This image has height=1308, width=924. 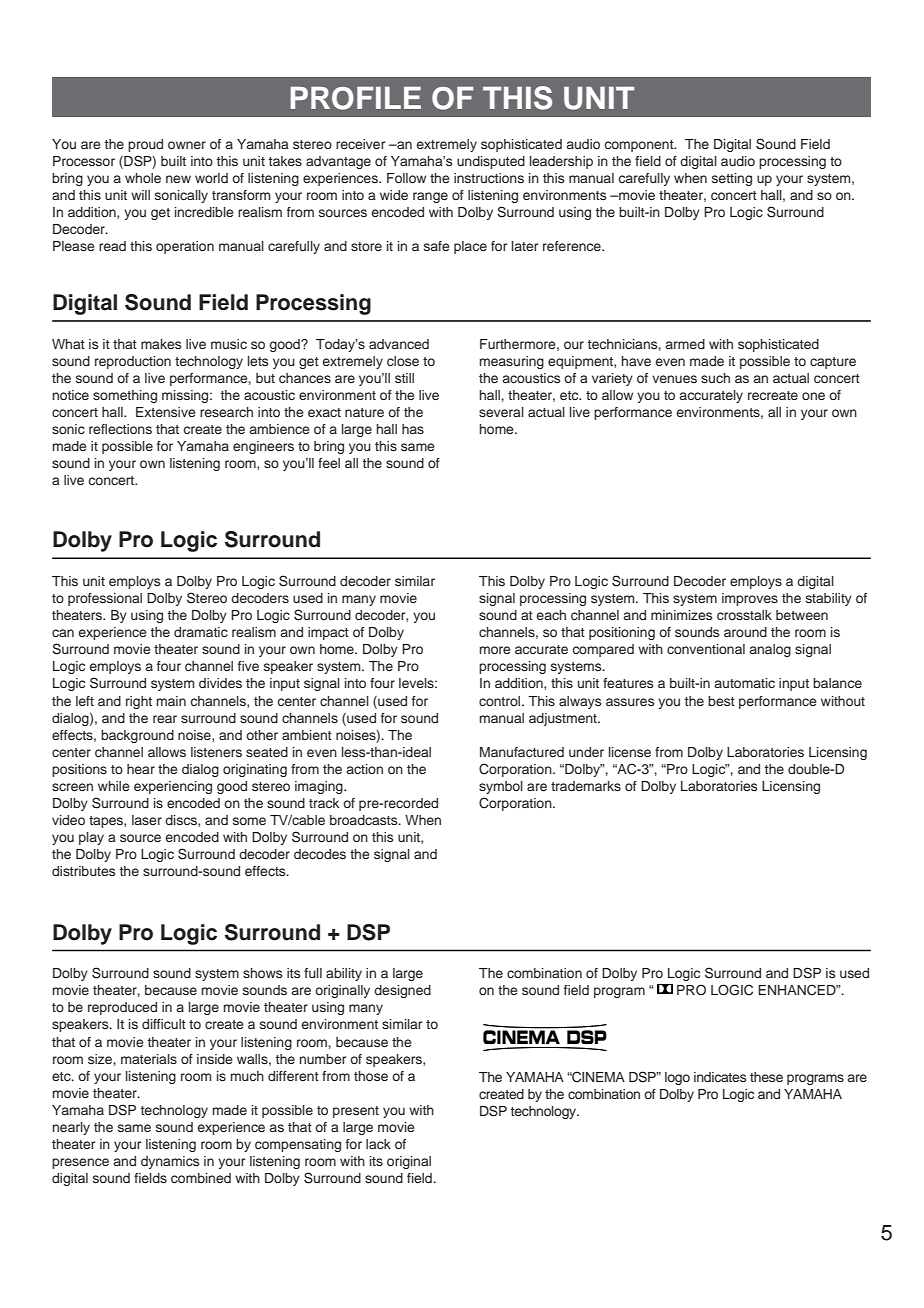 What do you see at coordinates (170, 1162) in the image?
I see `dynamics` at bounding box center [170, 1162].
